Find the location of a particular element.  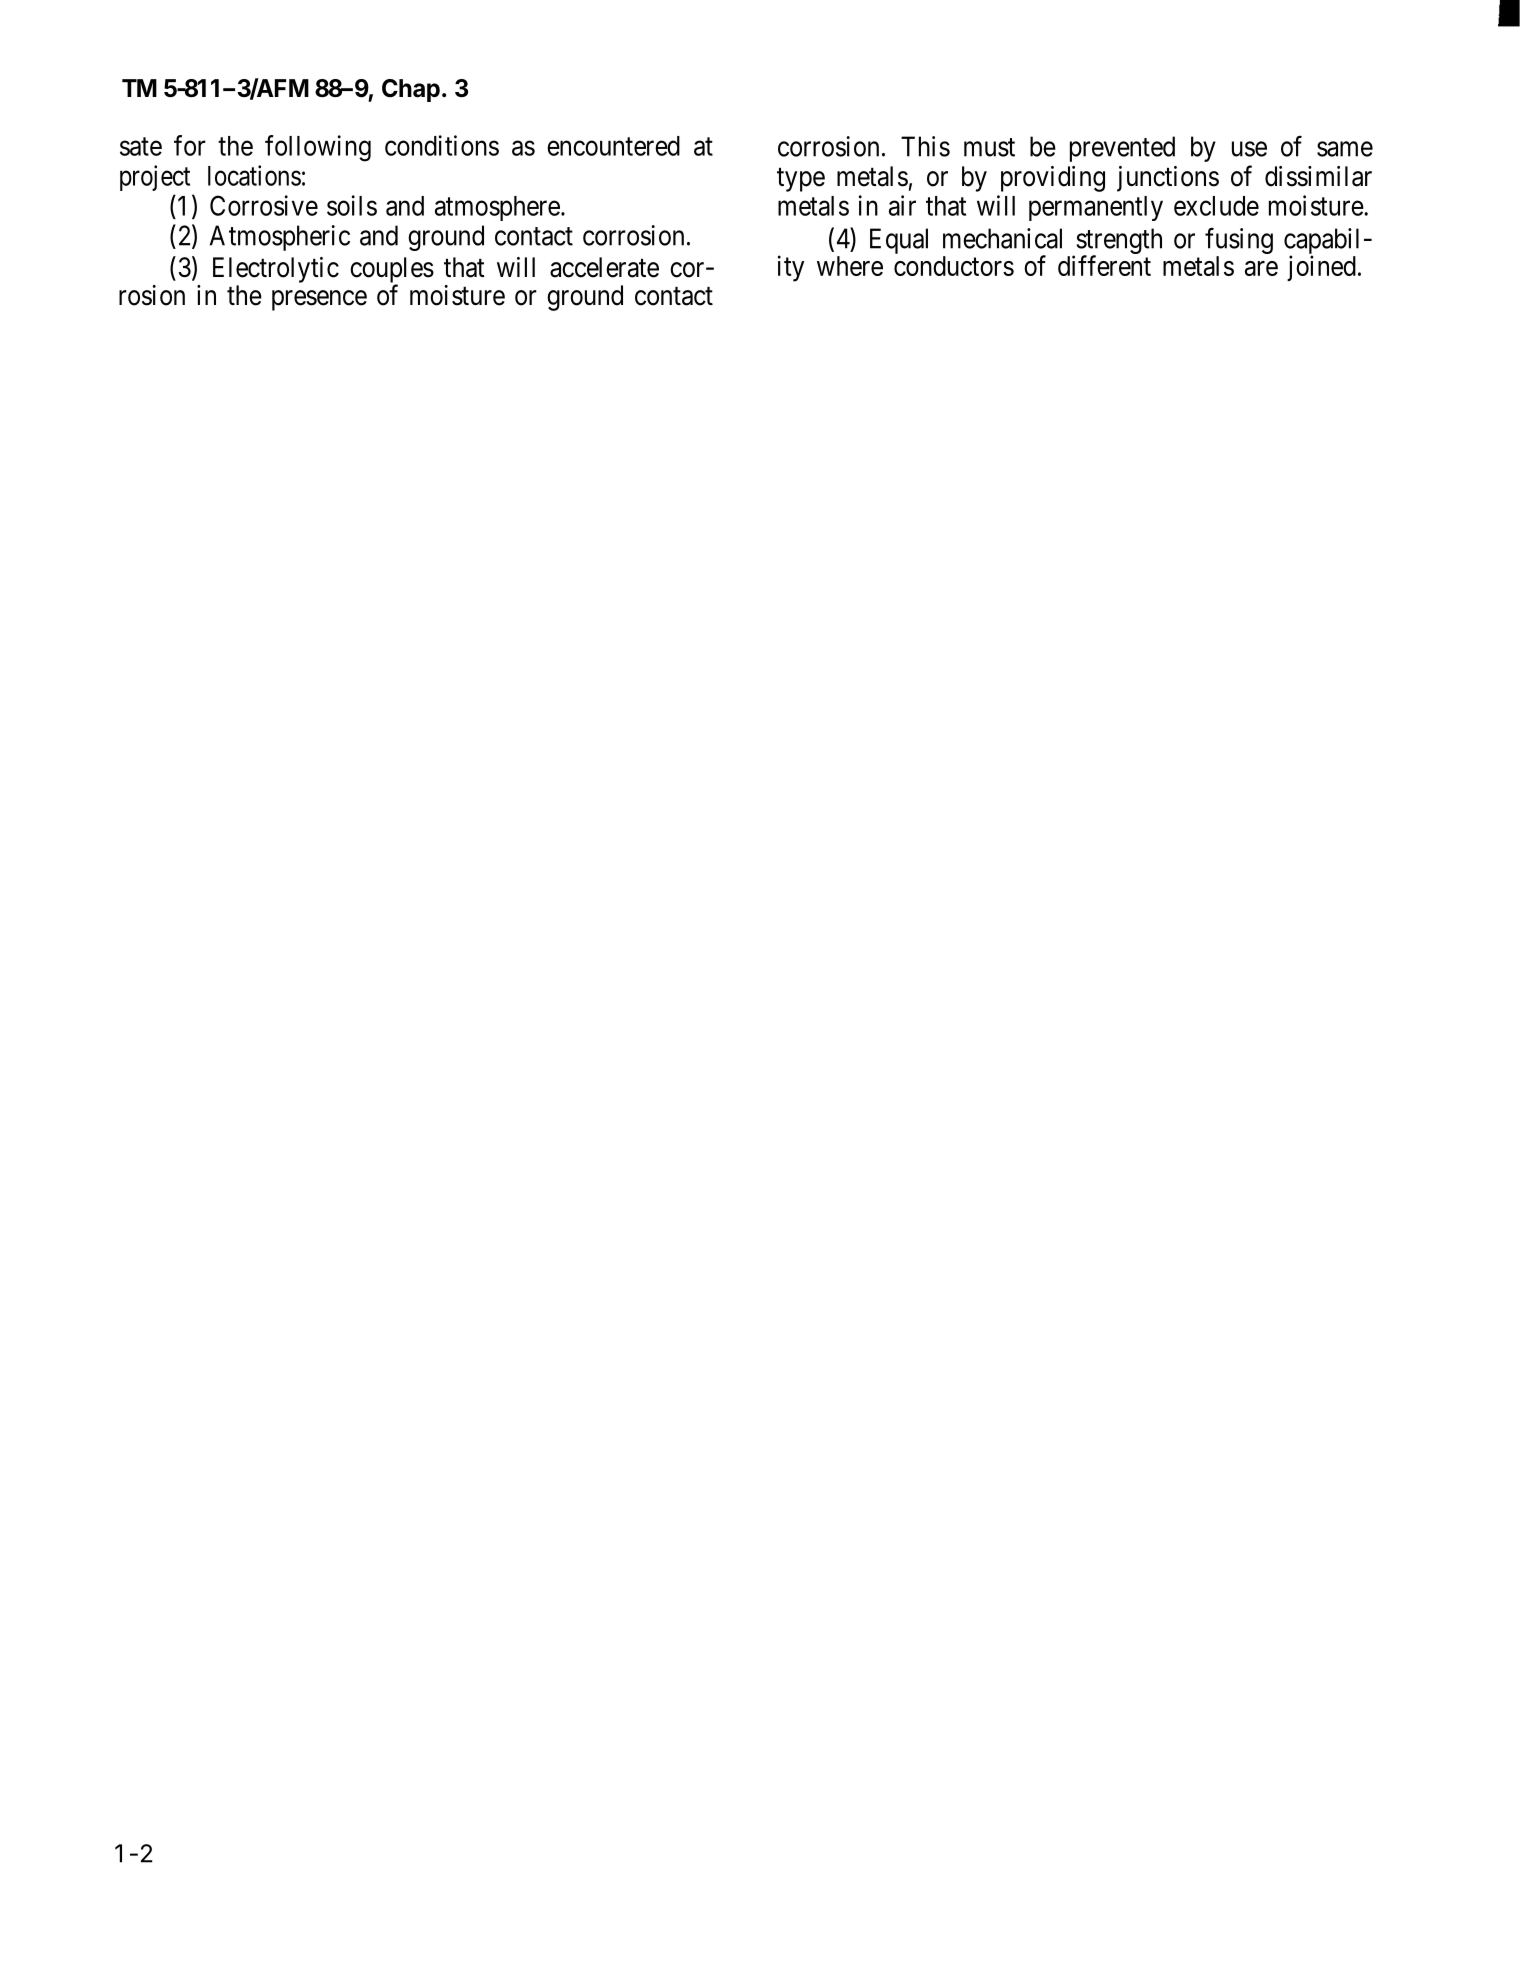

are is located at coordinates (1261, 268).
